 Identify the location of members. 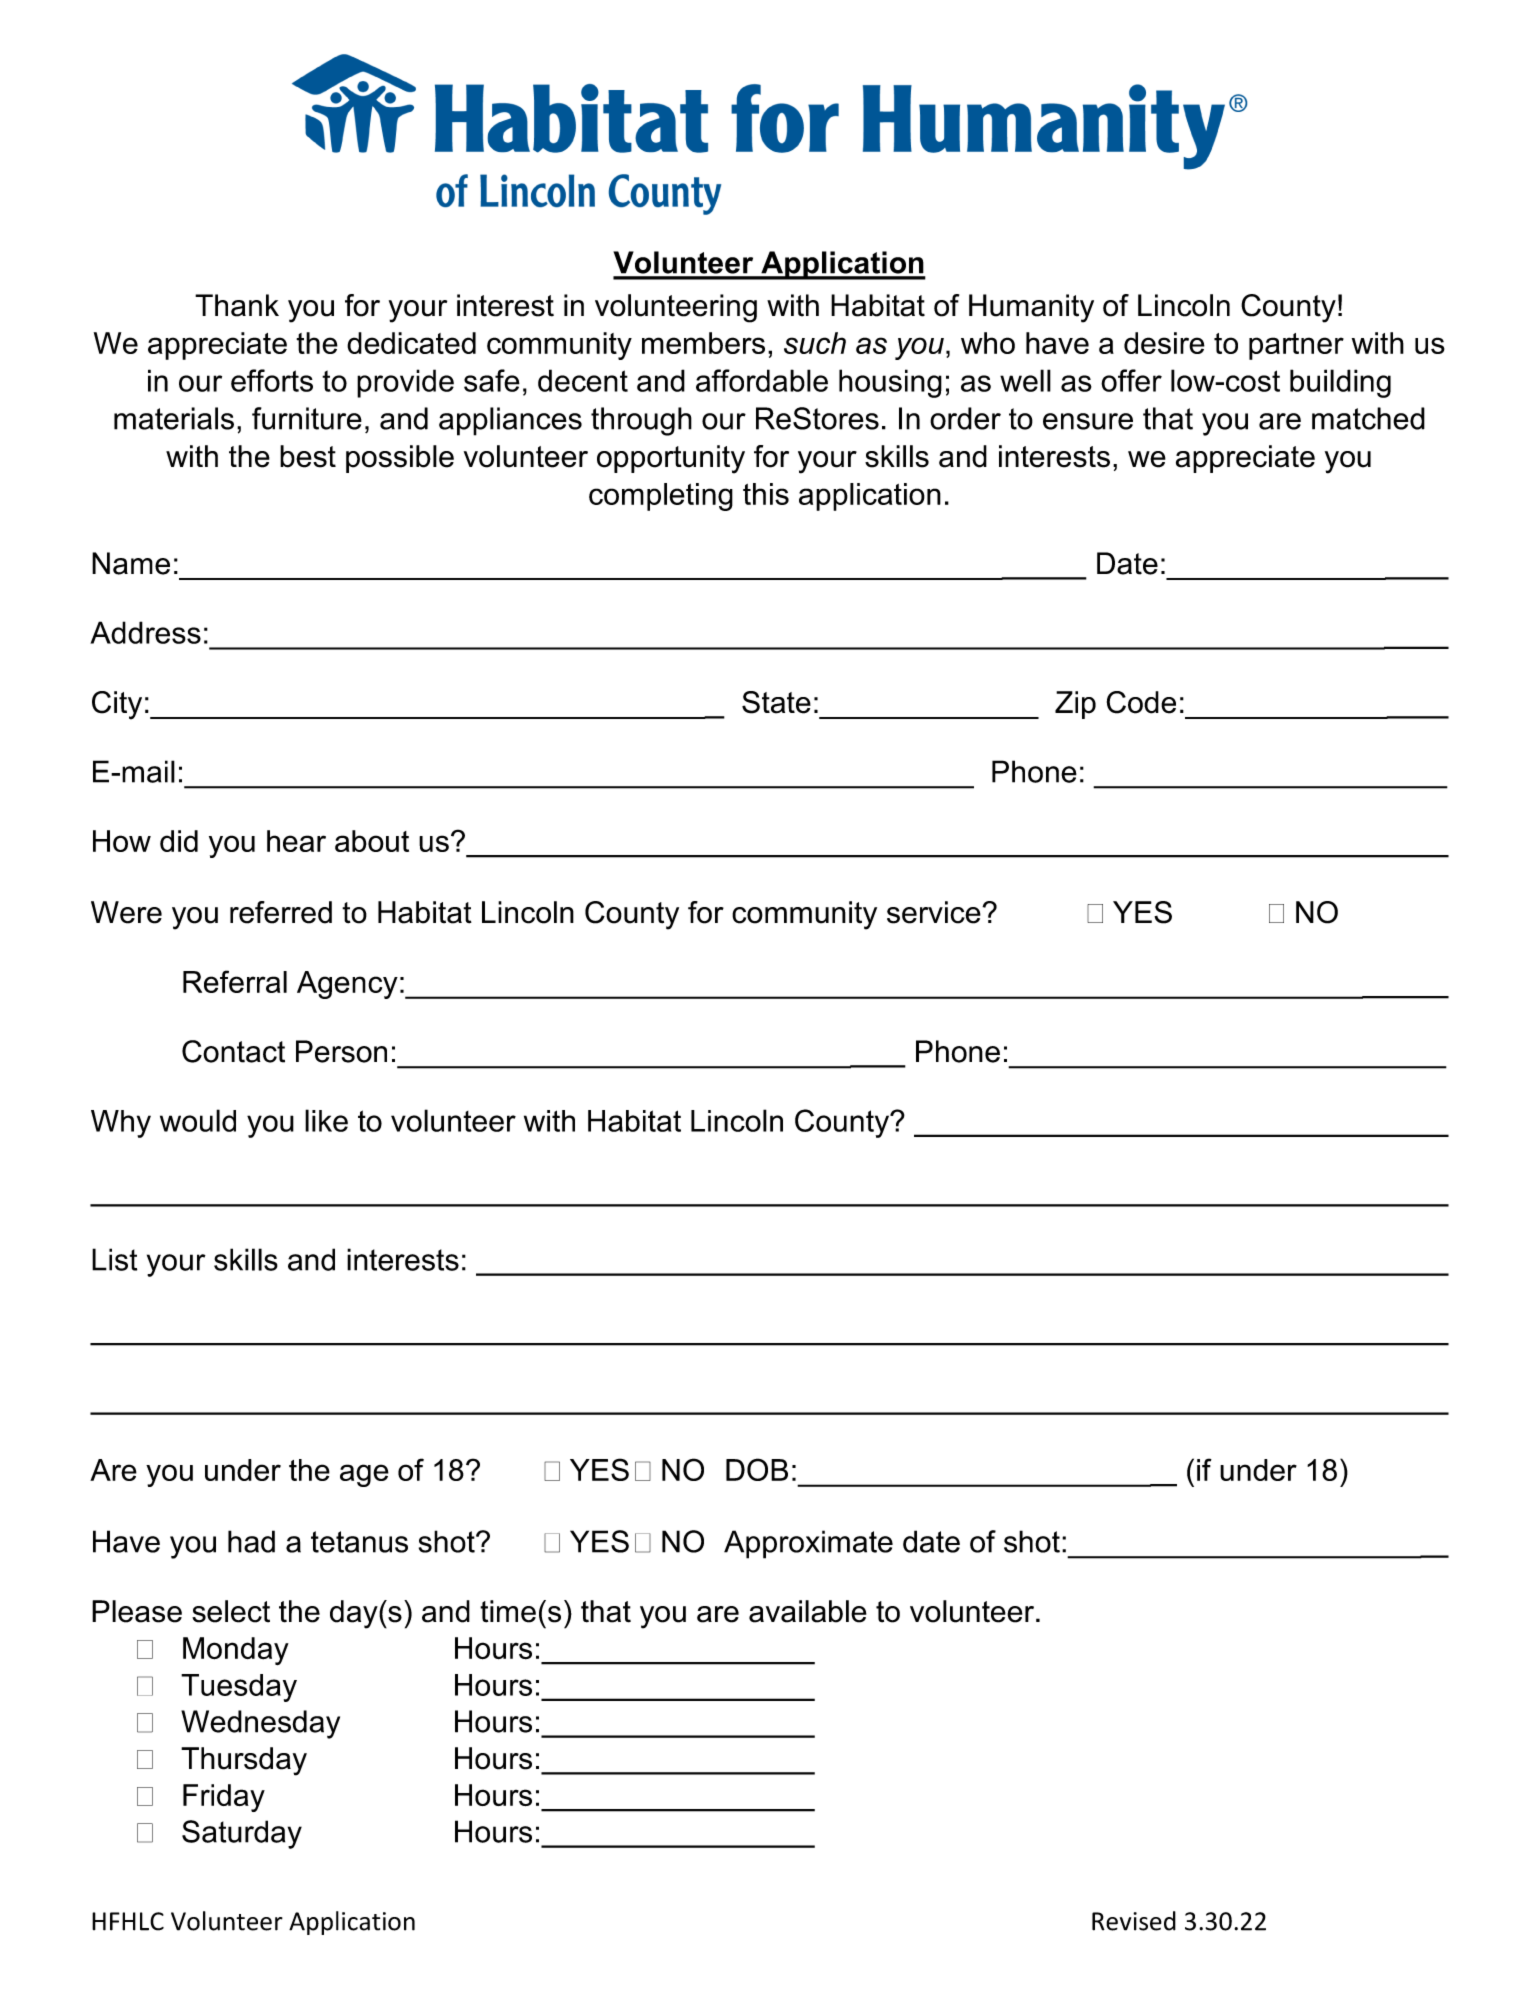
(703, 343).
